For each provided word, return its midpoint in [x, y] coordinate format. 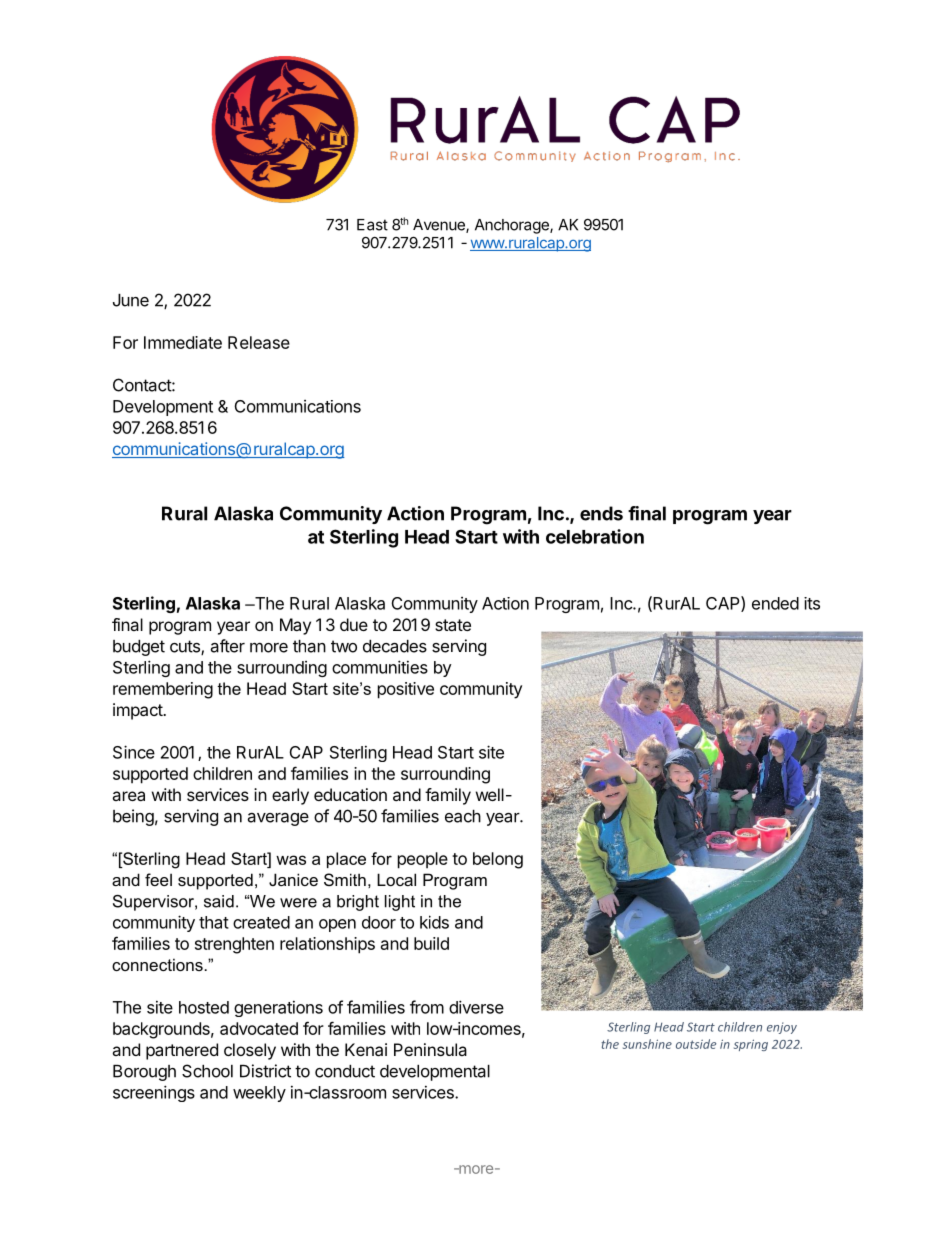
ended [775, 603]
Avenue [440, 226]
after [228, 646]
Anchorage [513, 226]
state [453, 625]
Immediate [183, 342]
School [207, 1071]
